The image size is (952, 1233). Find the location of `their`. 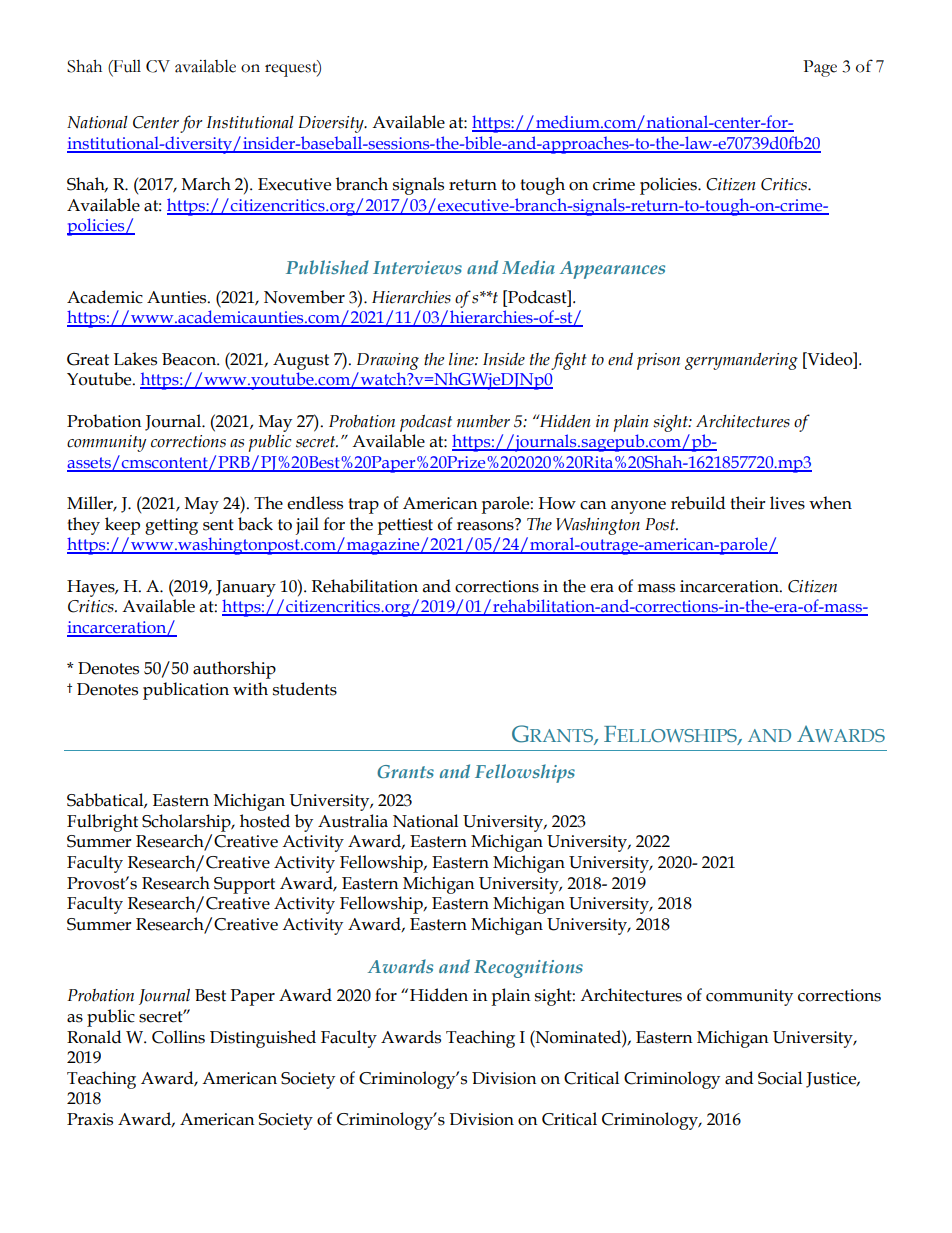

their is located at coordinates (748, 503).
